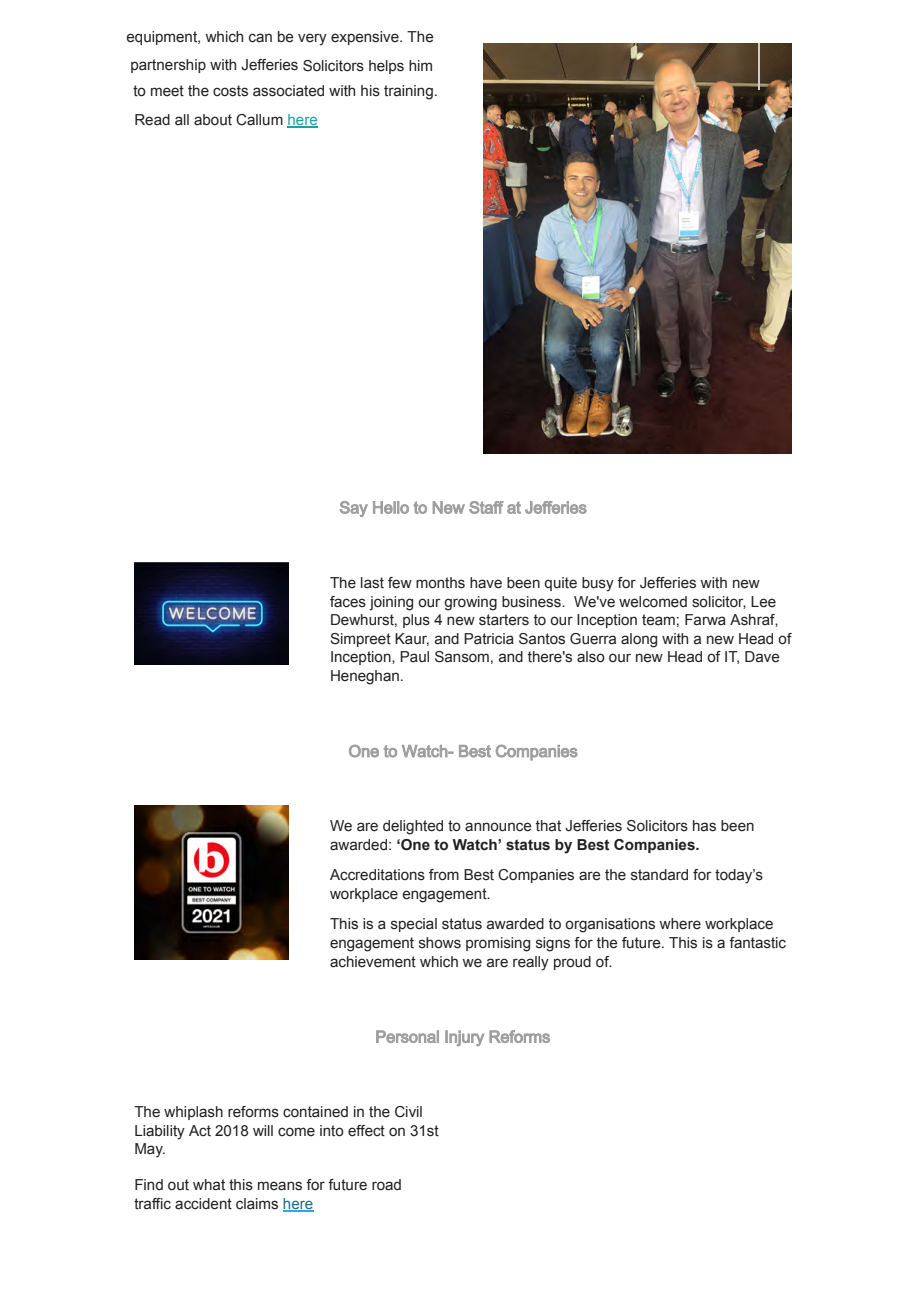  I want to click on Staff, so click(486, 507).
